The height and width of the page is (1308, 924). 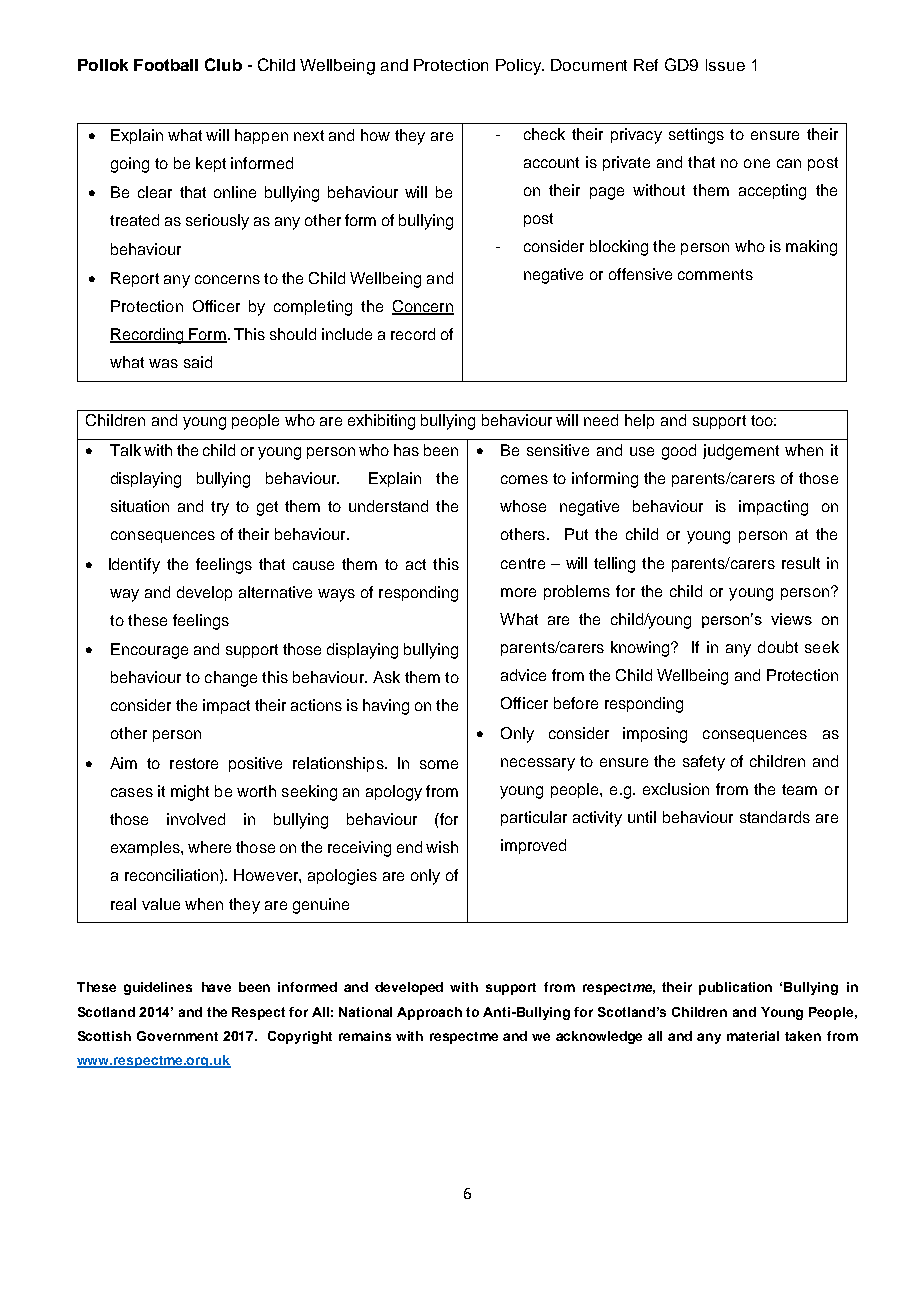 What do you see at coordinates (198, 362) in the page?
I see `said` at bounding box center [198, 362].
